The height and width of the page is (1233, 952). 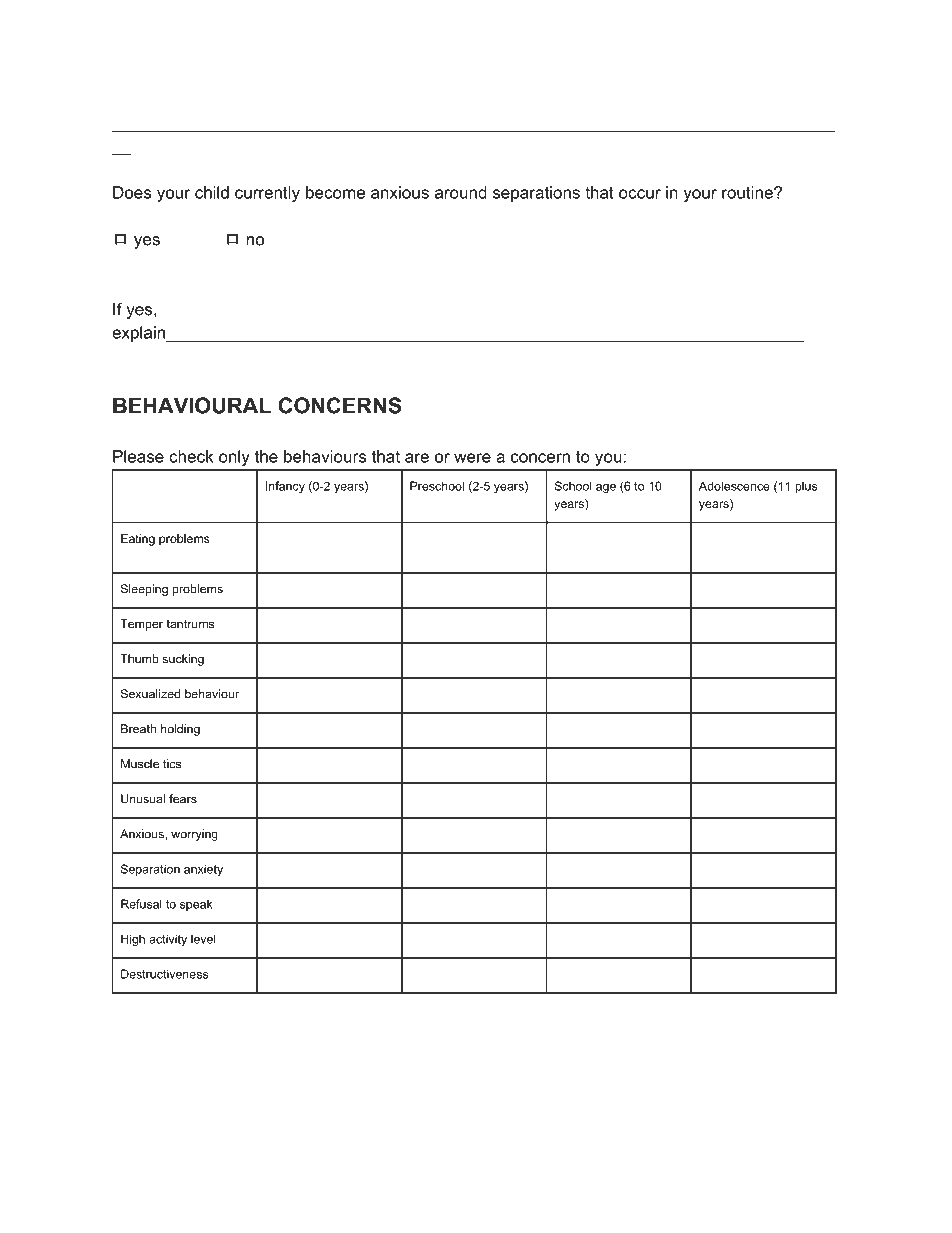 What do you see at coordinates (461, 192) in the page?
I see `around` at bounding box center [461, 192].
